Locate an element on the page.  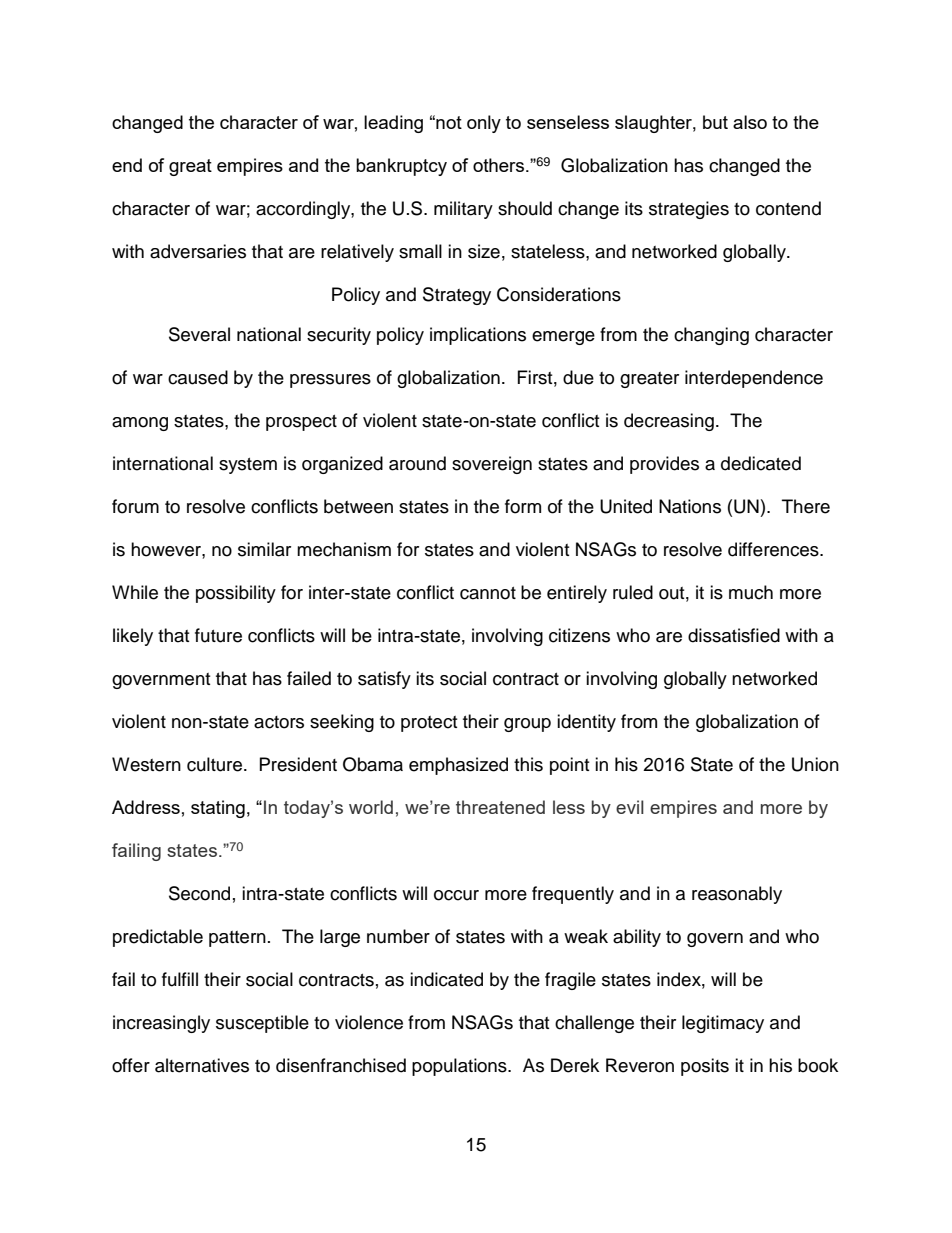
only is located at coordinates (484, 124).
